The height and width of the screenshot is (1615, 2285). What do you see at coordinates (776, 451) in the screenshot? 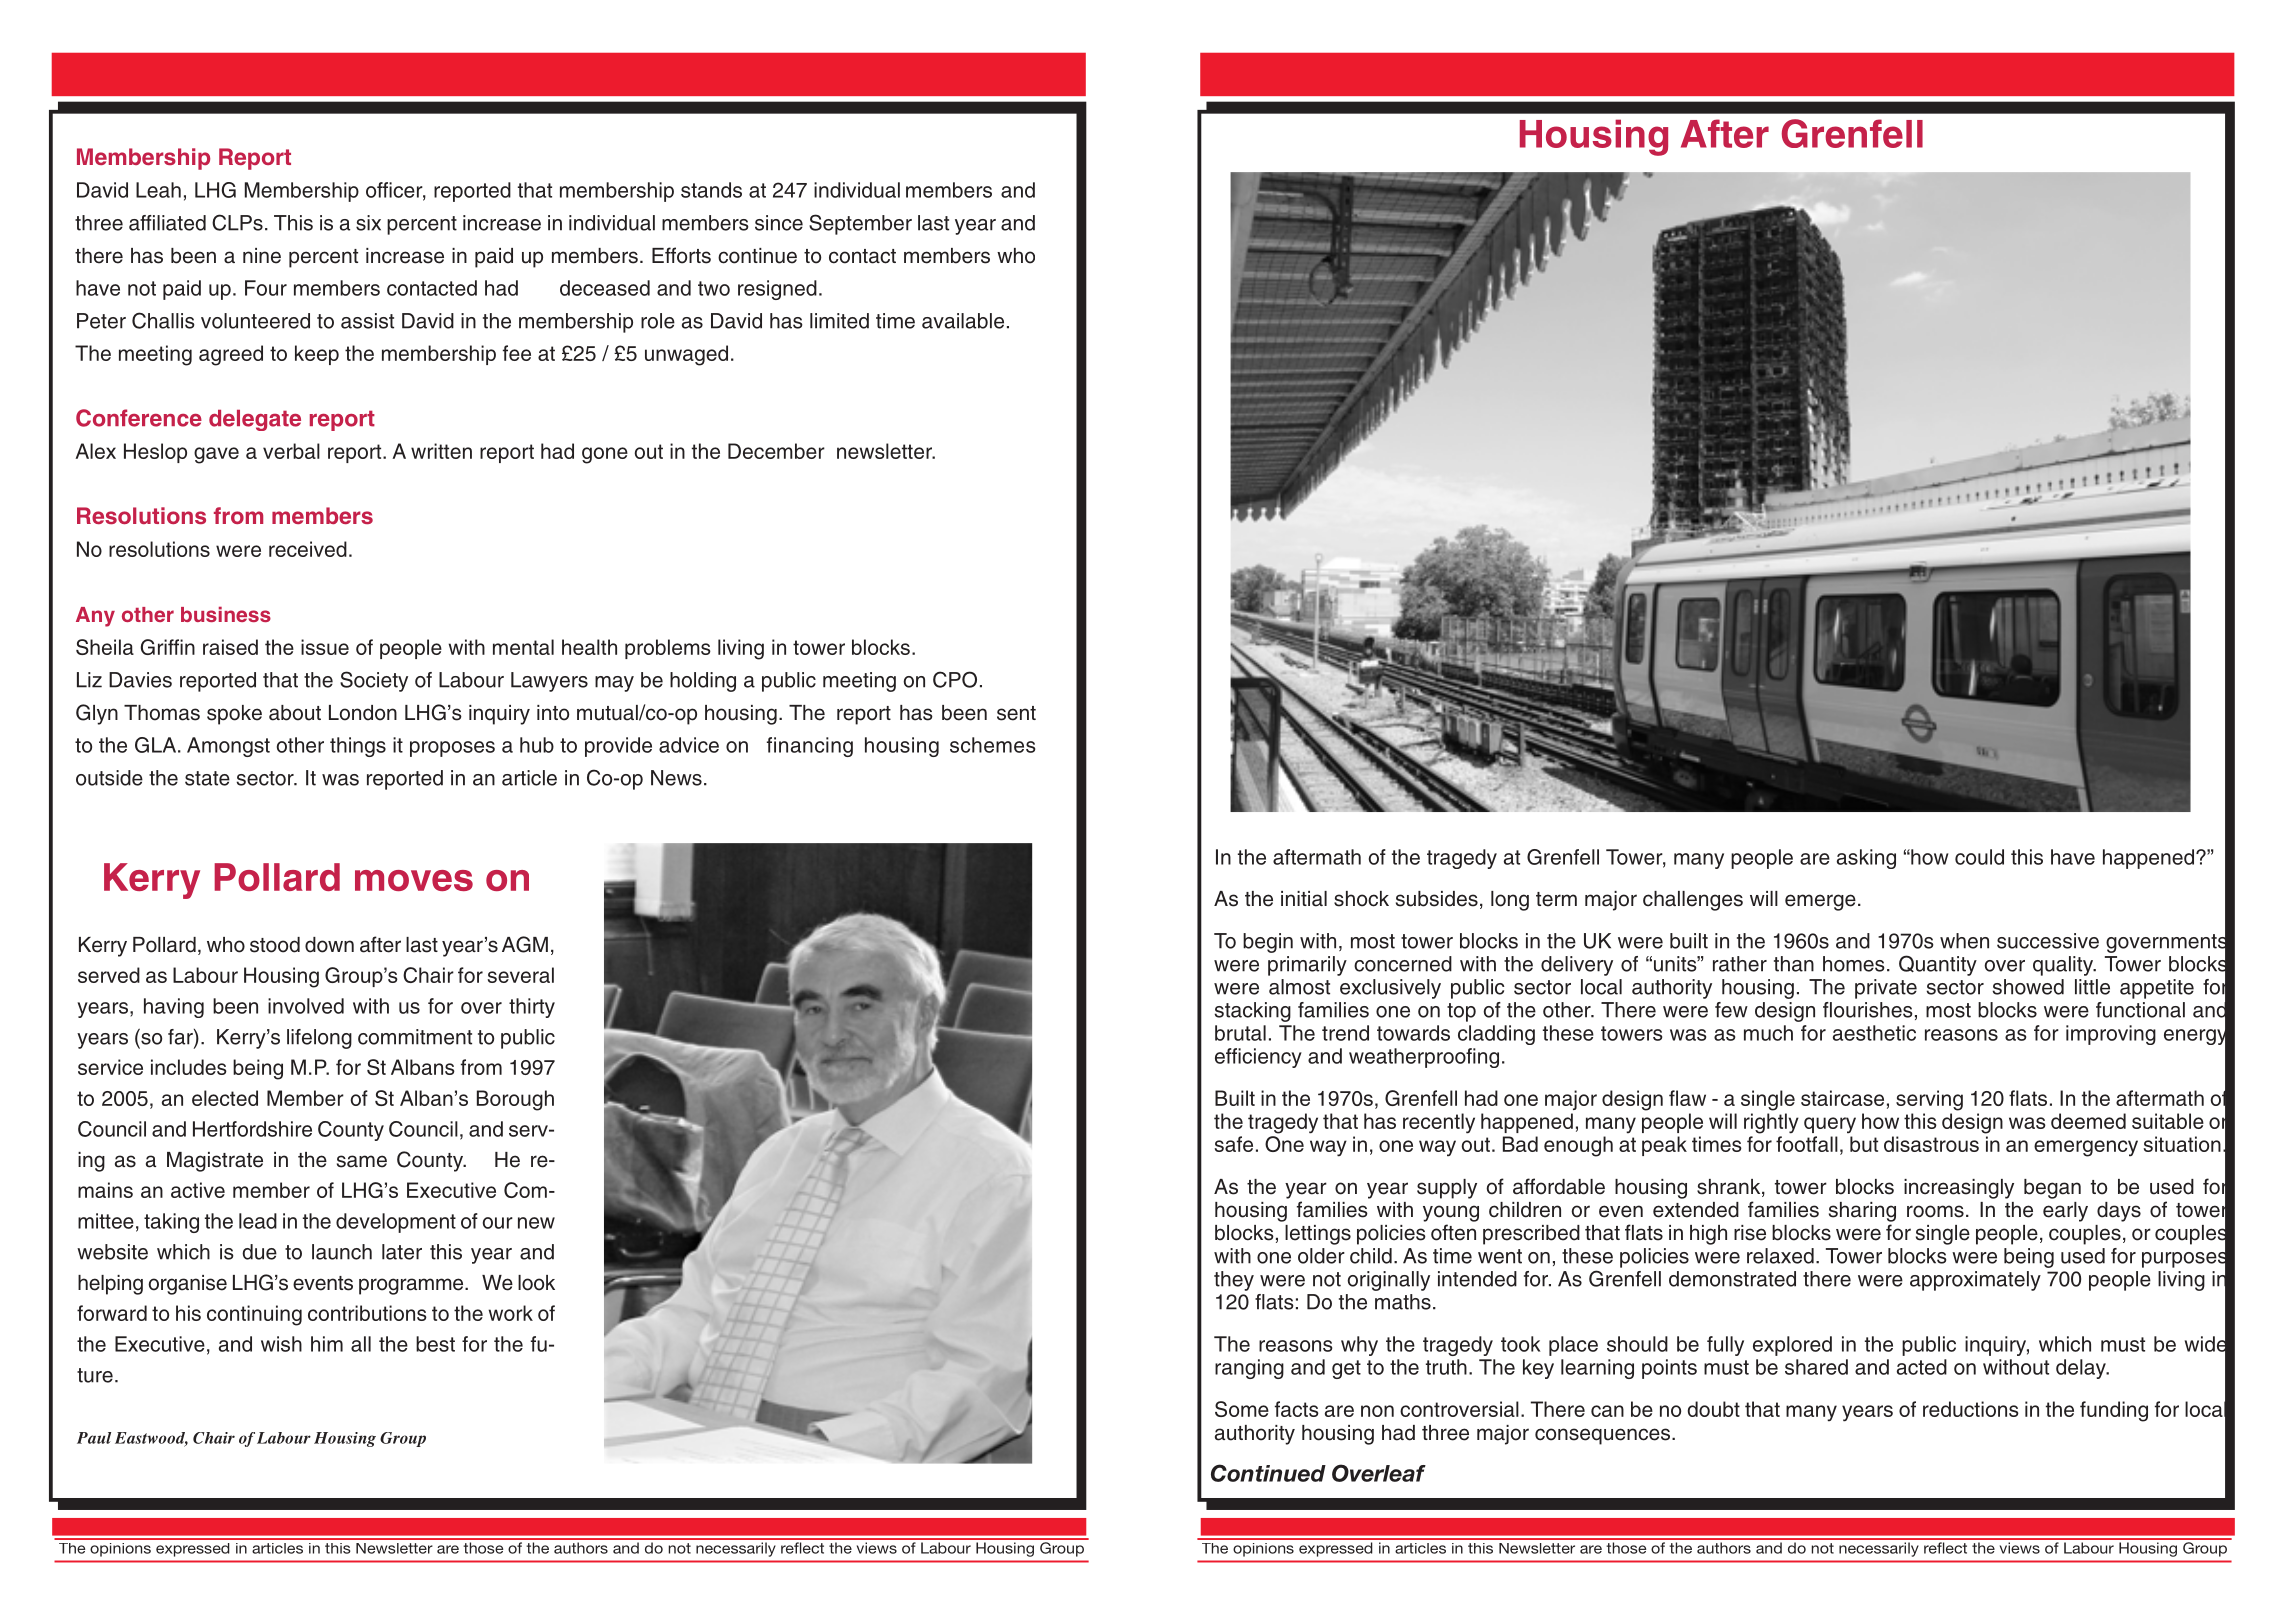
I see `December` at bounding box center [776, 451].
